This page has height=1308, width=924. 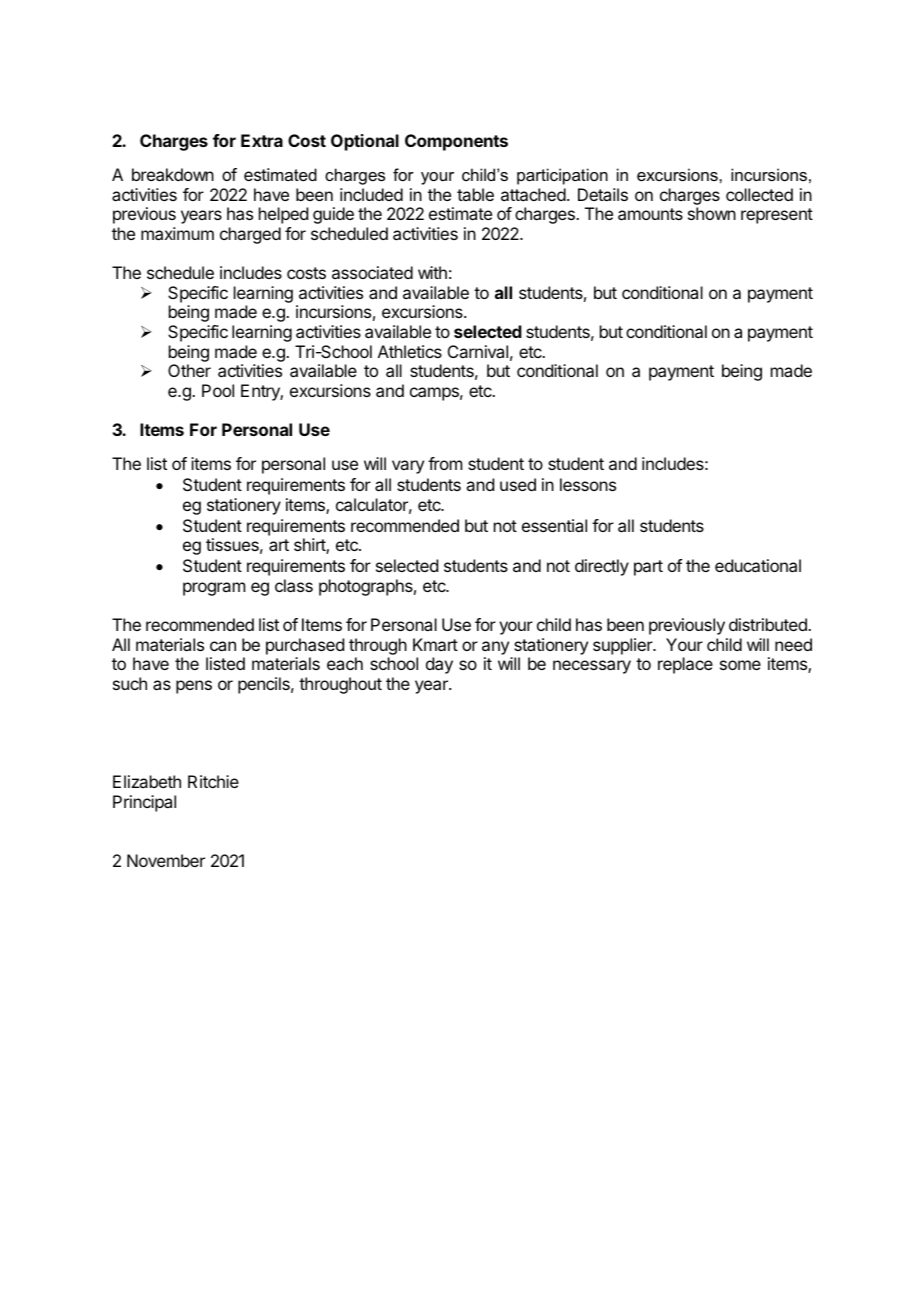 What do you see at coordinates (759, 194) in the page?
I see `collected` at bounding box center [759, 194].
